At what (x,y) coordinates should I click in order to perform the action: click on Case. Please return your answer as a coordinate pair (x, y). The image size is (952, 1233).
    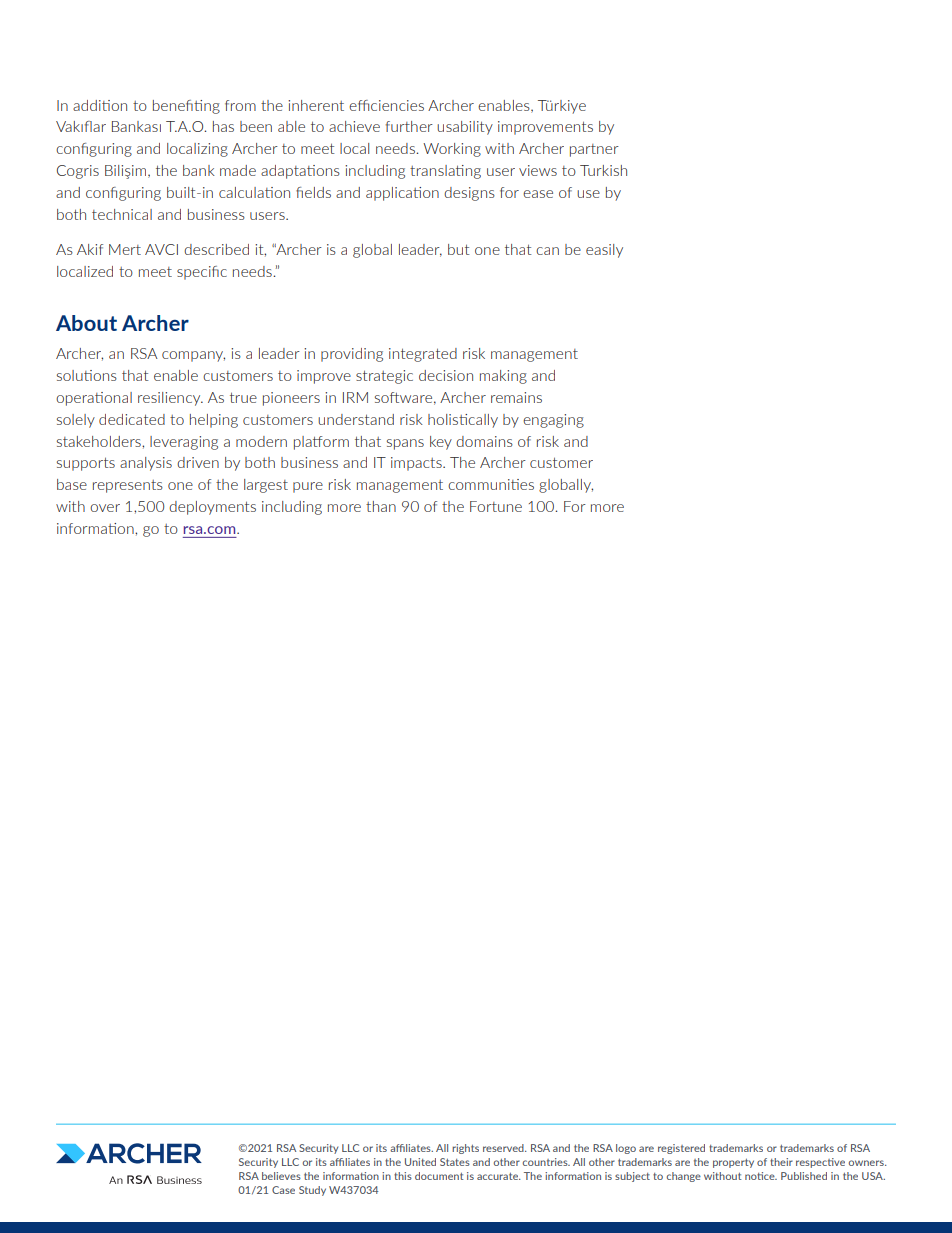
    Looking at the image, I should click on (283, 1190).
